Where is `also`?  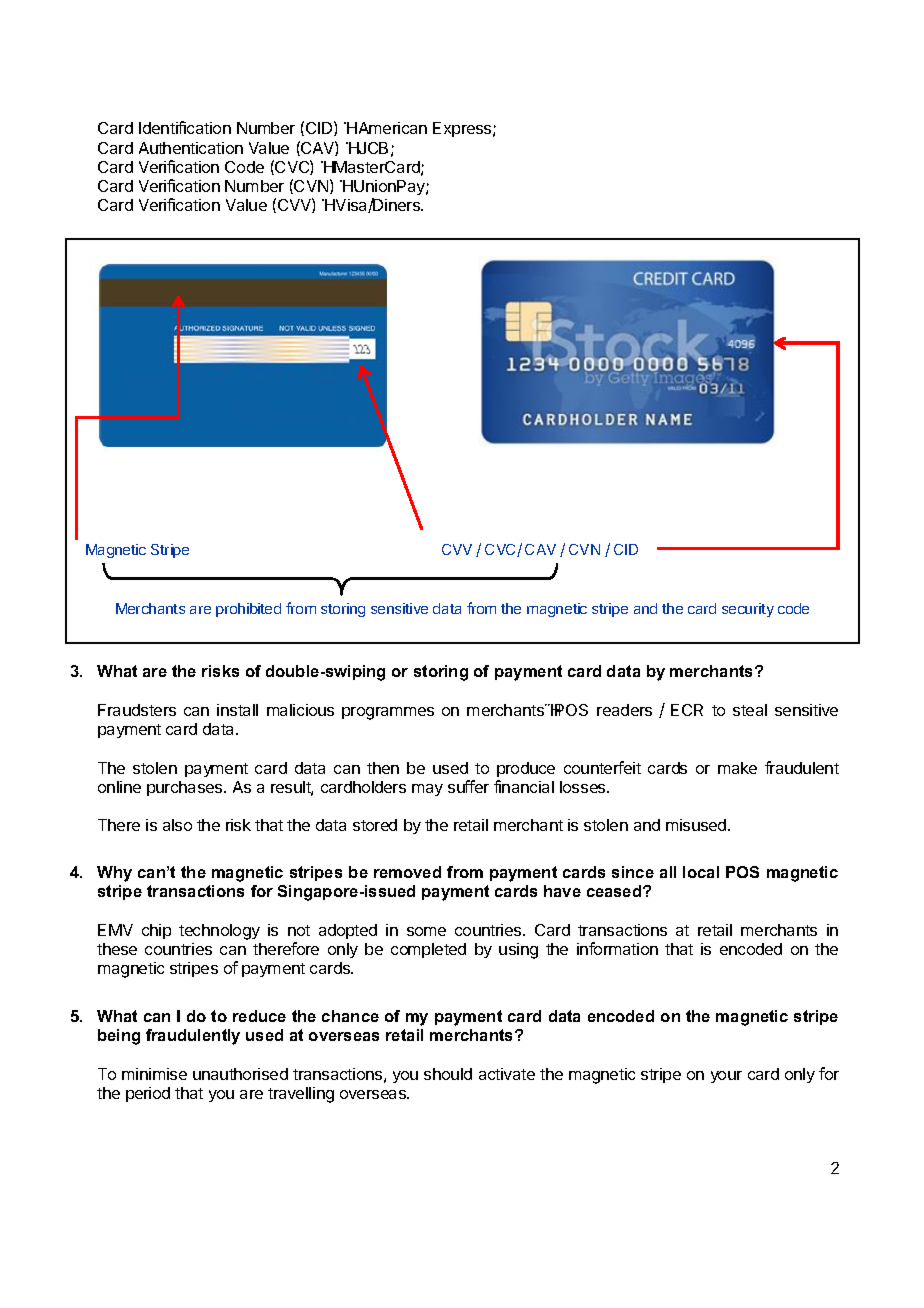
also is located at coordinates (177, 825).
